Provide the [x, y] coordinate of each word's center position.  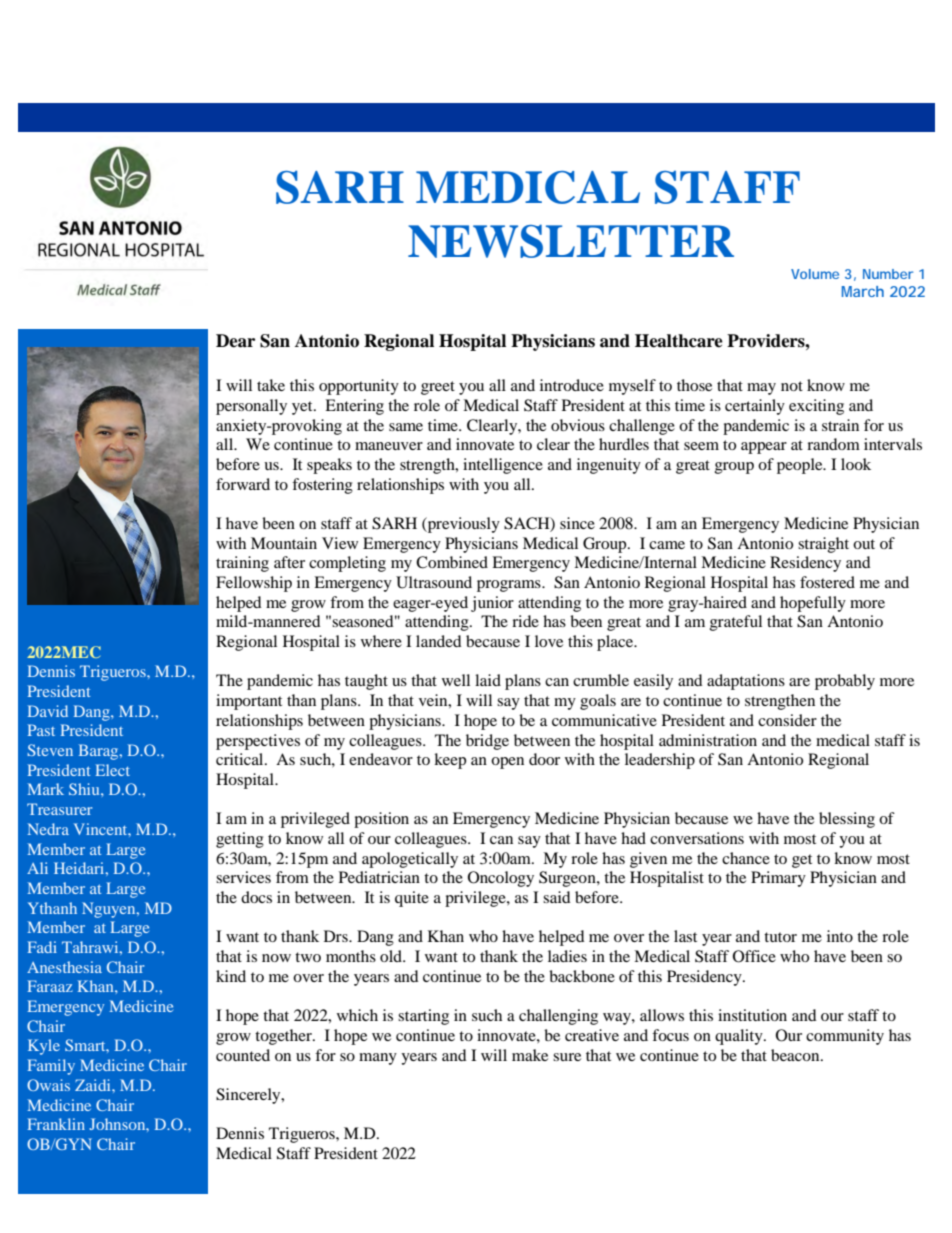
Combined [452, 562]
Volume [815, 274]
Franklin [56, 1124]
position [381, 820]
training [242, 564]
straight [823, 545]
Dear [235, 341]
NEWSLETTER [571, 241]
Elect [112, 770]
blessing [847, 820]
